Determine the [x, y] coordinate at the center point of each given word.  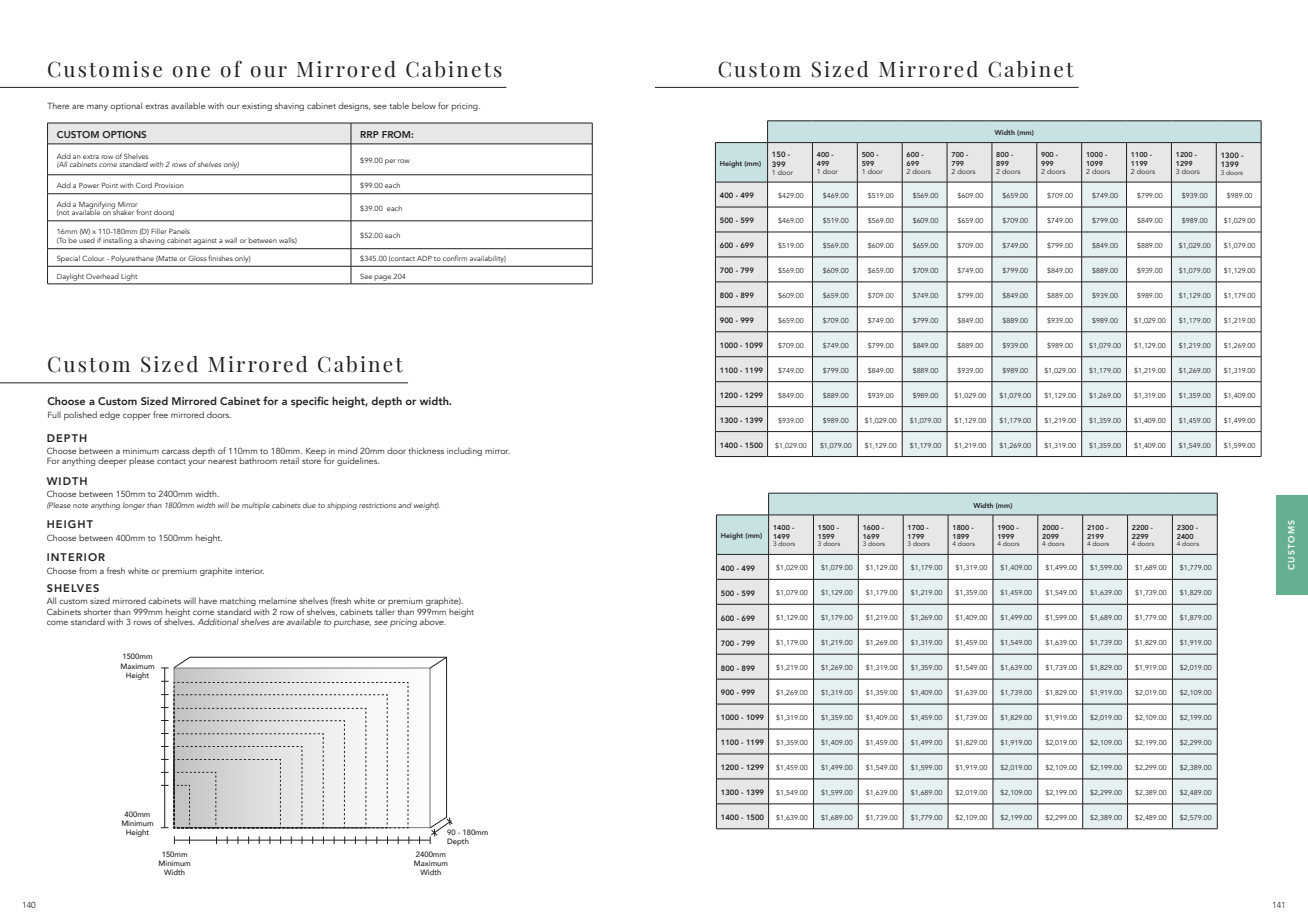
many [97, 107]
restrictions [377, 505]
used [87, 240]
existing [257, 107]
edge [110, 415]
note [81, 505]
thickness [426, 450]
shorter [97, 611]
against [205, 241]
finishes [220, 258]
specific [310, 402]
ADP [424, 258]
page [383, 278]
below [424, 105]
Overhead [102, 276]
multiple [256, 506]
